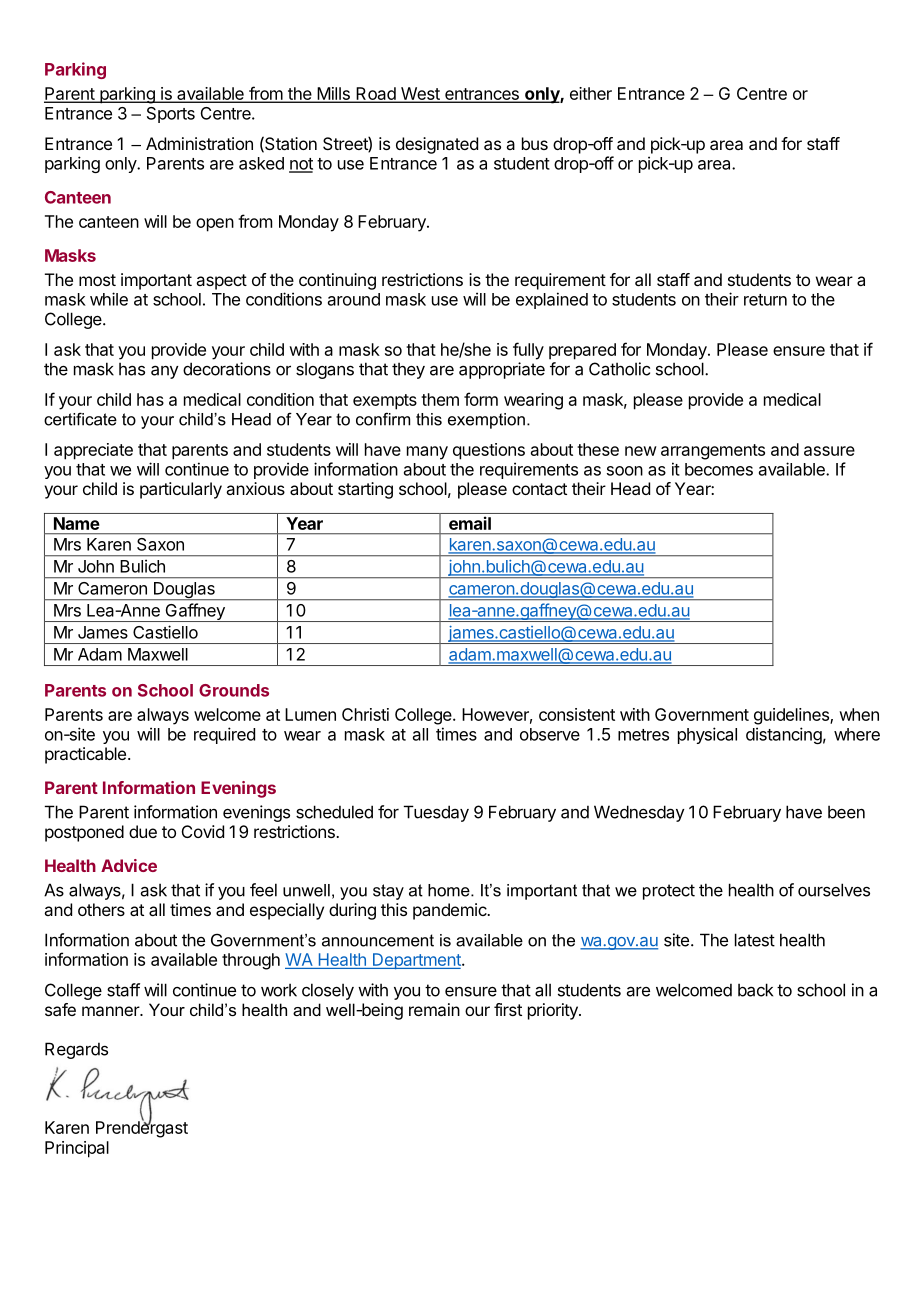  Describe the element at coordinates (142, 1128) in the screenshot. I see `Prendergast` at that location.
